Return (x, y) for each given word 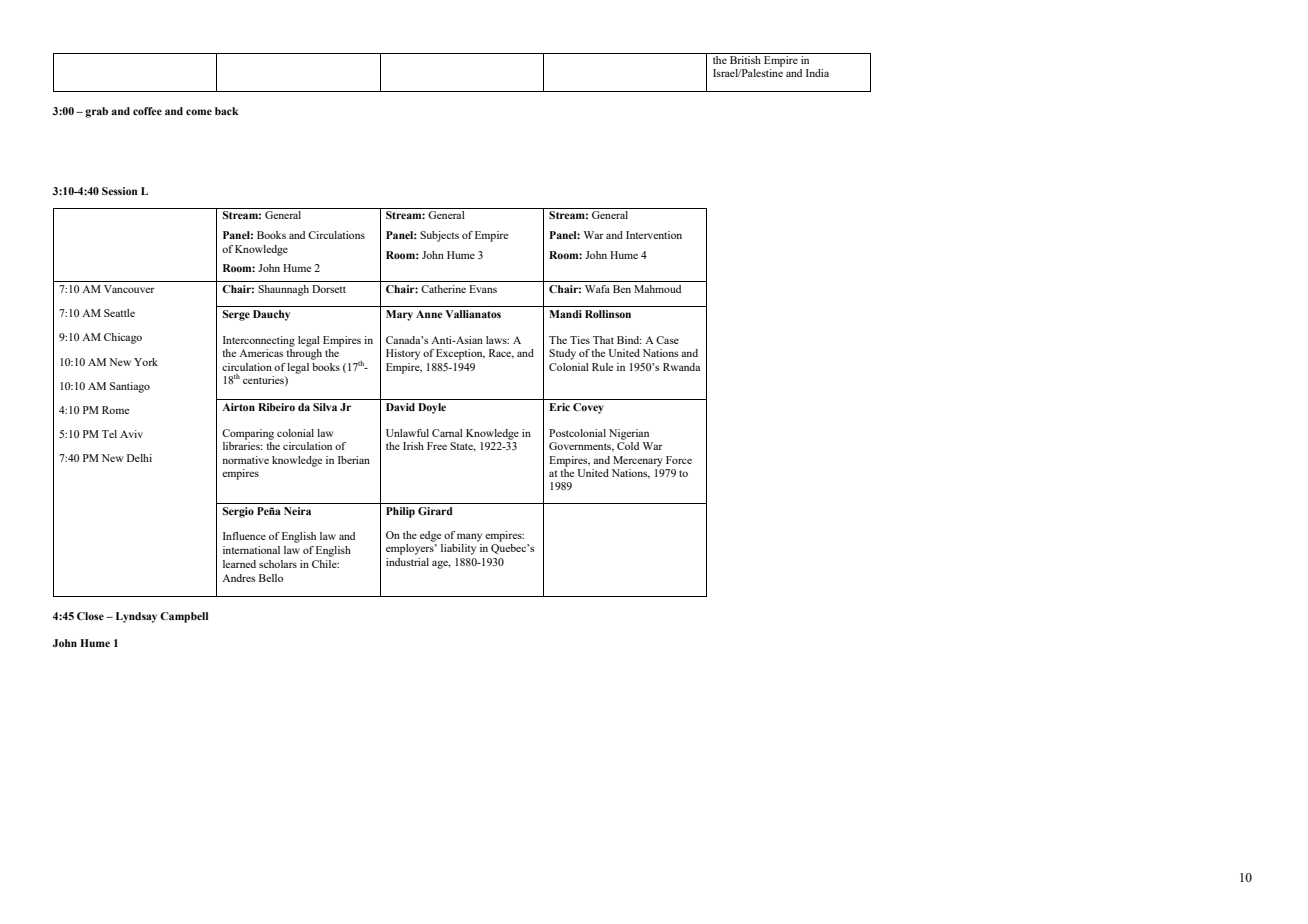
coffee (147, 111)
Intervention (654, 235)
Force (679, 460)
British (745, 60)
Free (437, 446)
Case (667, 340)
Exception (460, 354)
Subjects (439, 236)
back (227, 111)
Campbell (184, 617)
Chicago (123, 338)
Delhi (139, 458)
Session (120, 191)
